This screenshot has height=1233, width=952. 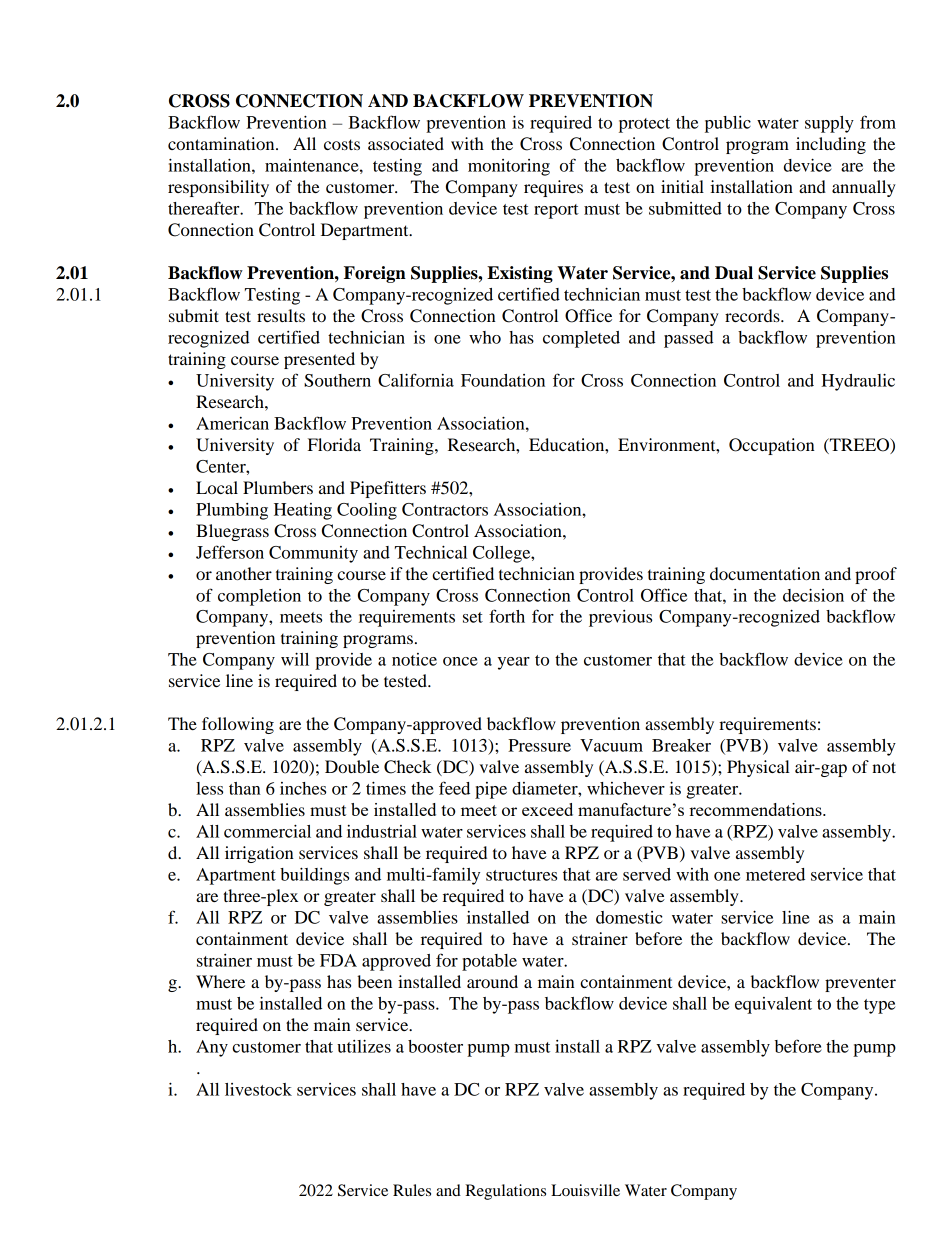 What do you see at coordinates (503, 380) in the screenshot?
I see `Foundation` at bounding box center [503, 380].
